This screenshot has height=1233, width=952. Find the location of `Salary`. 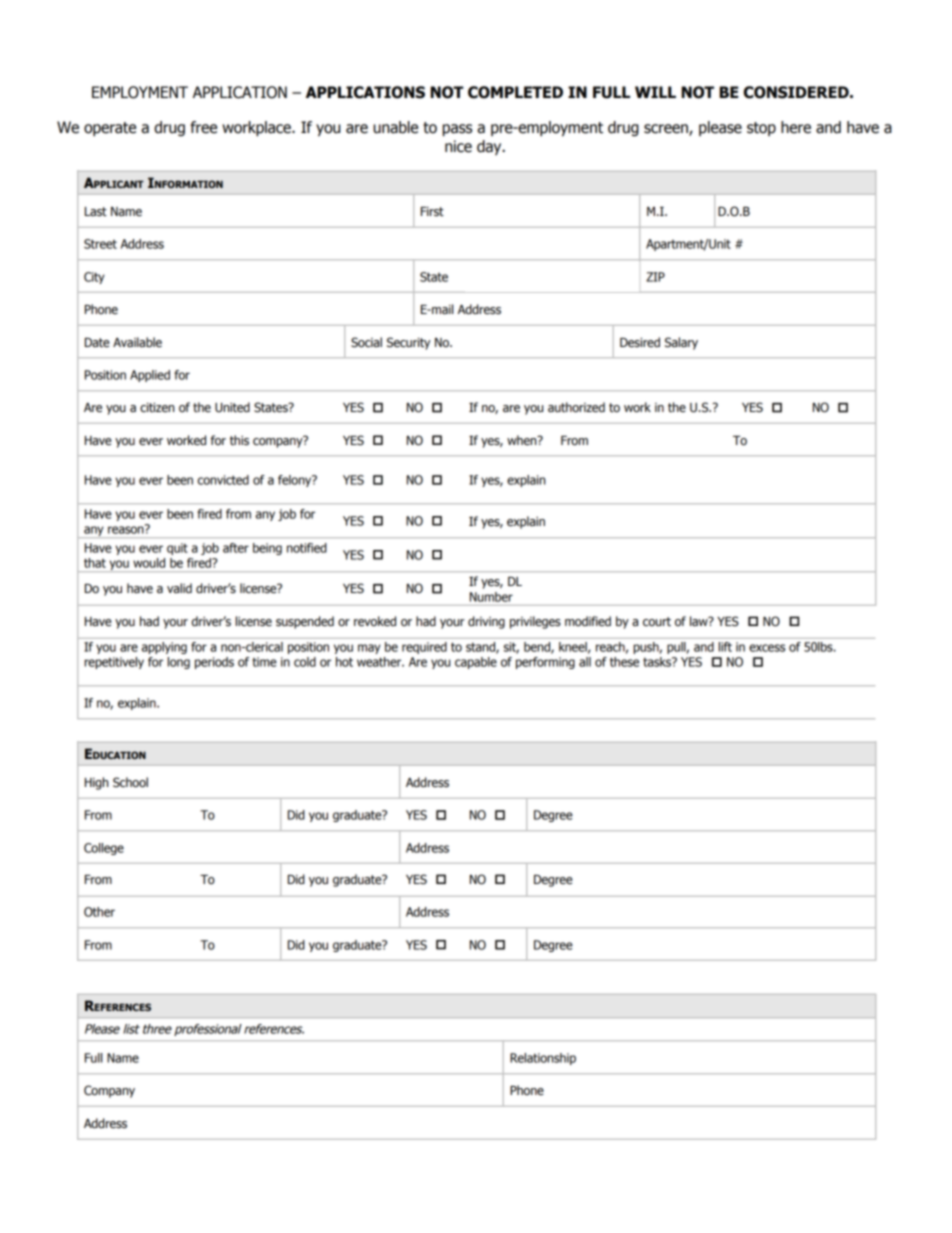

Salary is located at coordinates (681, 343).
